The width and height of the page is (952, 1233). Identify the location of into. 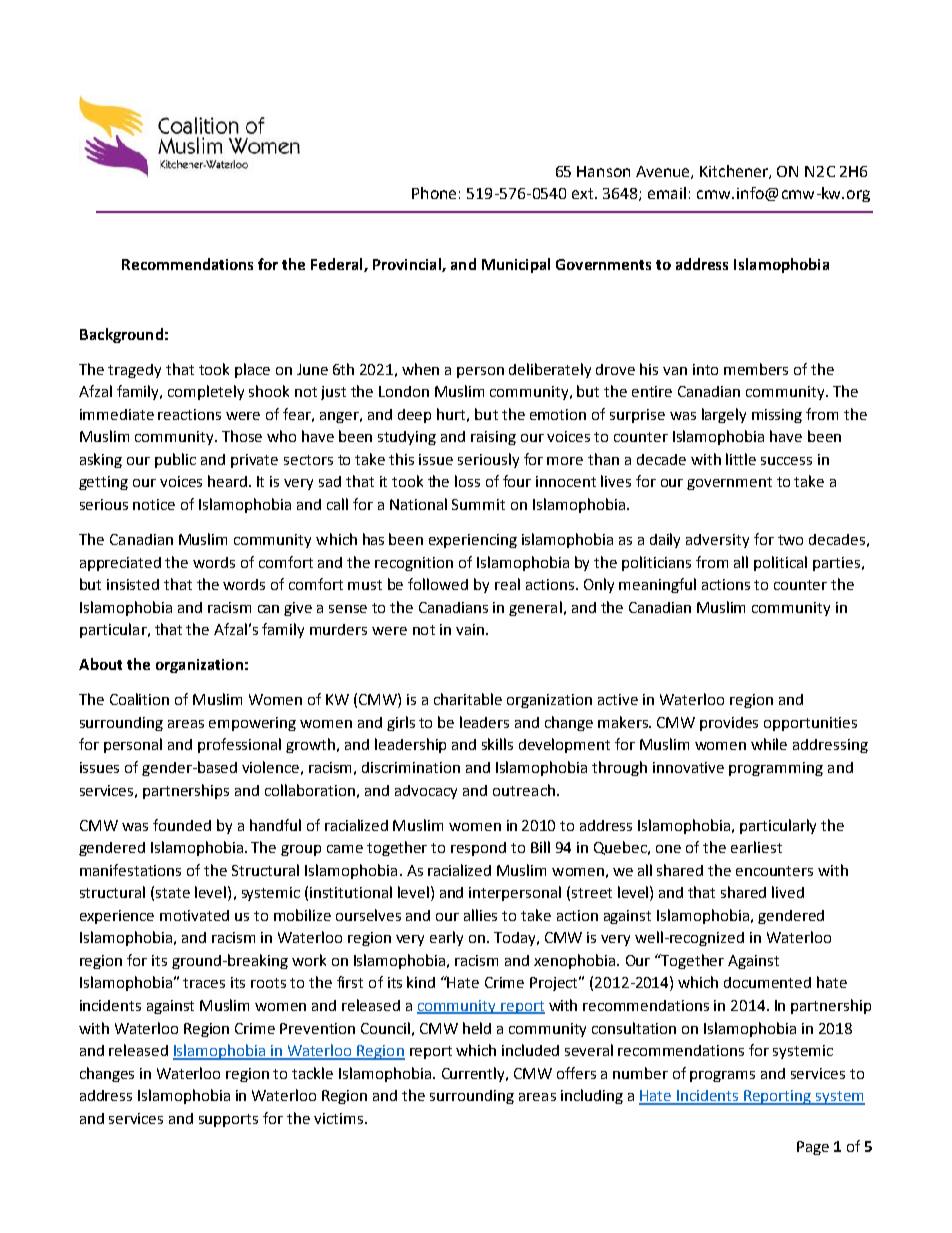
(705, 369).
